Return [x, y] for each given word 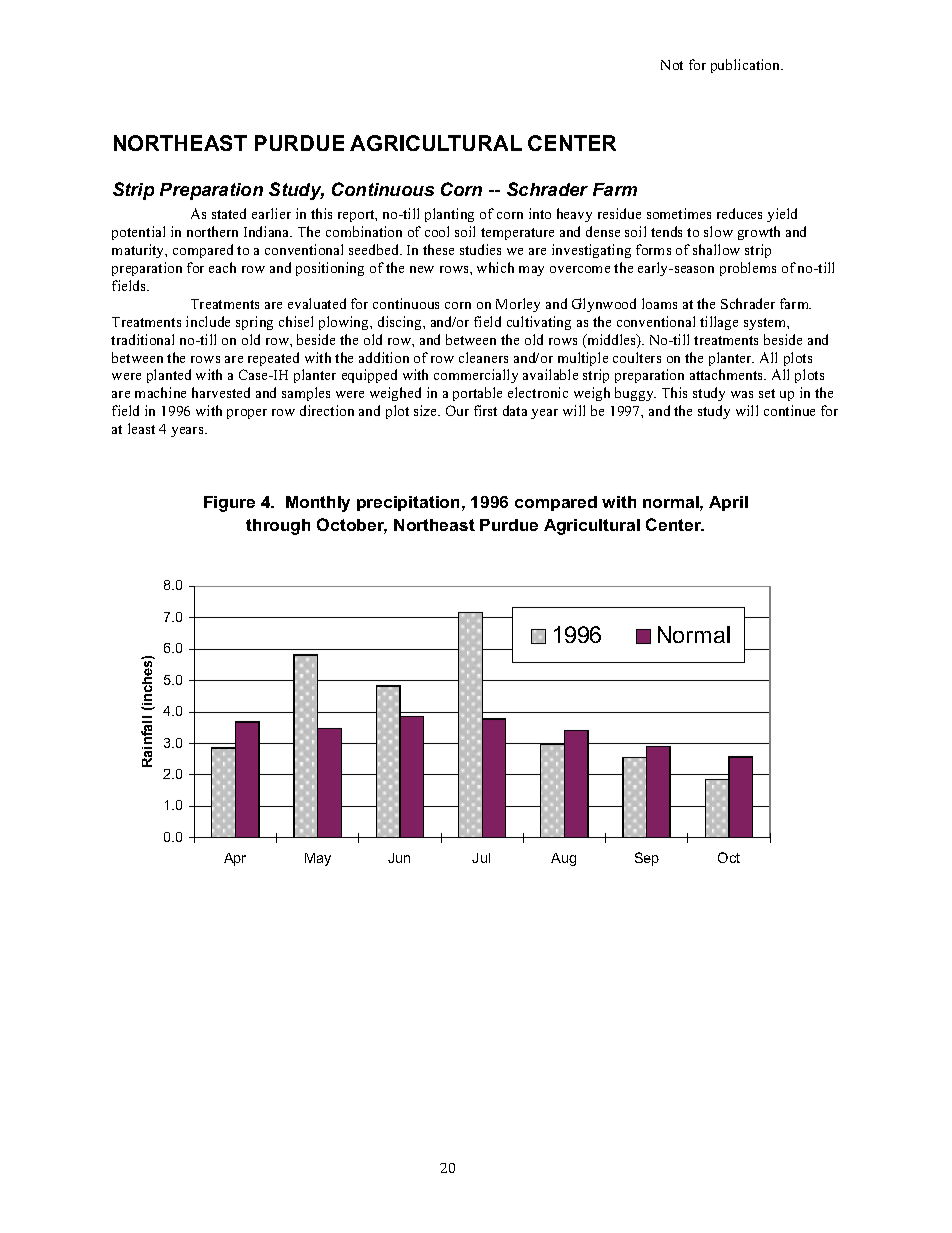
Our [457, 410]
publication [747, 66]
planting [449, 215]
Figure [229, 504]
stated [229, 213]
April [728, 503]
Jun [399, 858]
